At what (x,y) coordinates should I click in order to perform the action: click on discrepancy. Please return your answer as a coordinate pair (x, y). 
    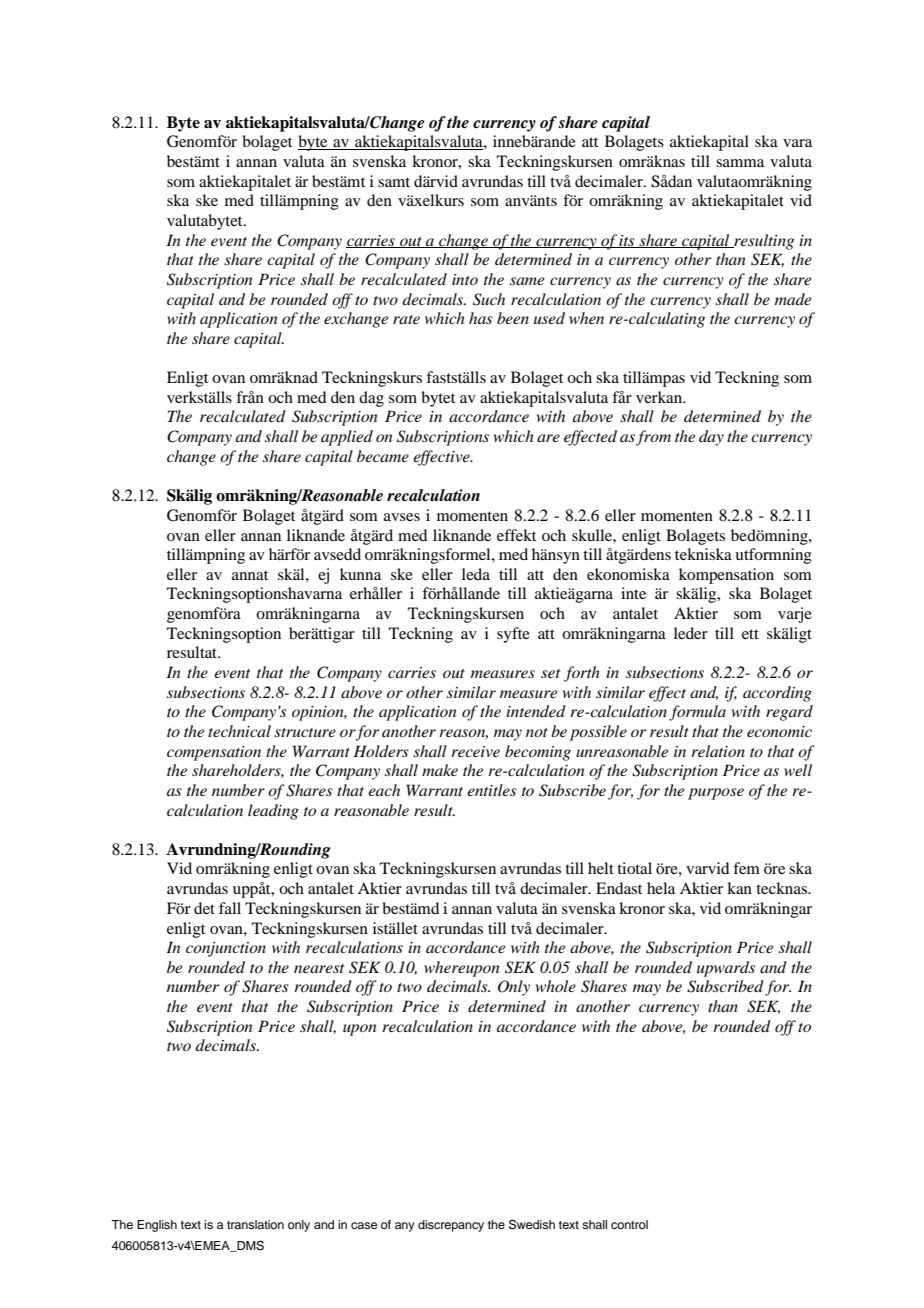
    Looking at the image, I should click on (451, 1226).
